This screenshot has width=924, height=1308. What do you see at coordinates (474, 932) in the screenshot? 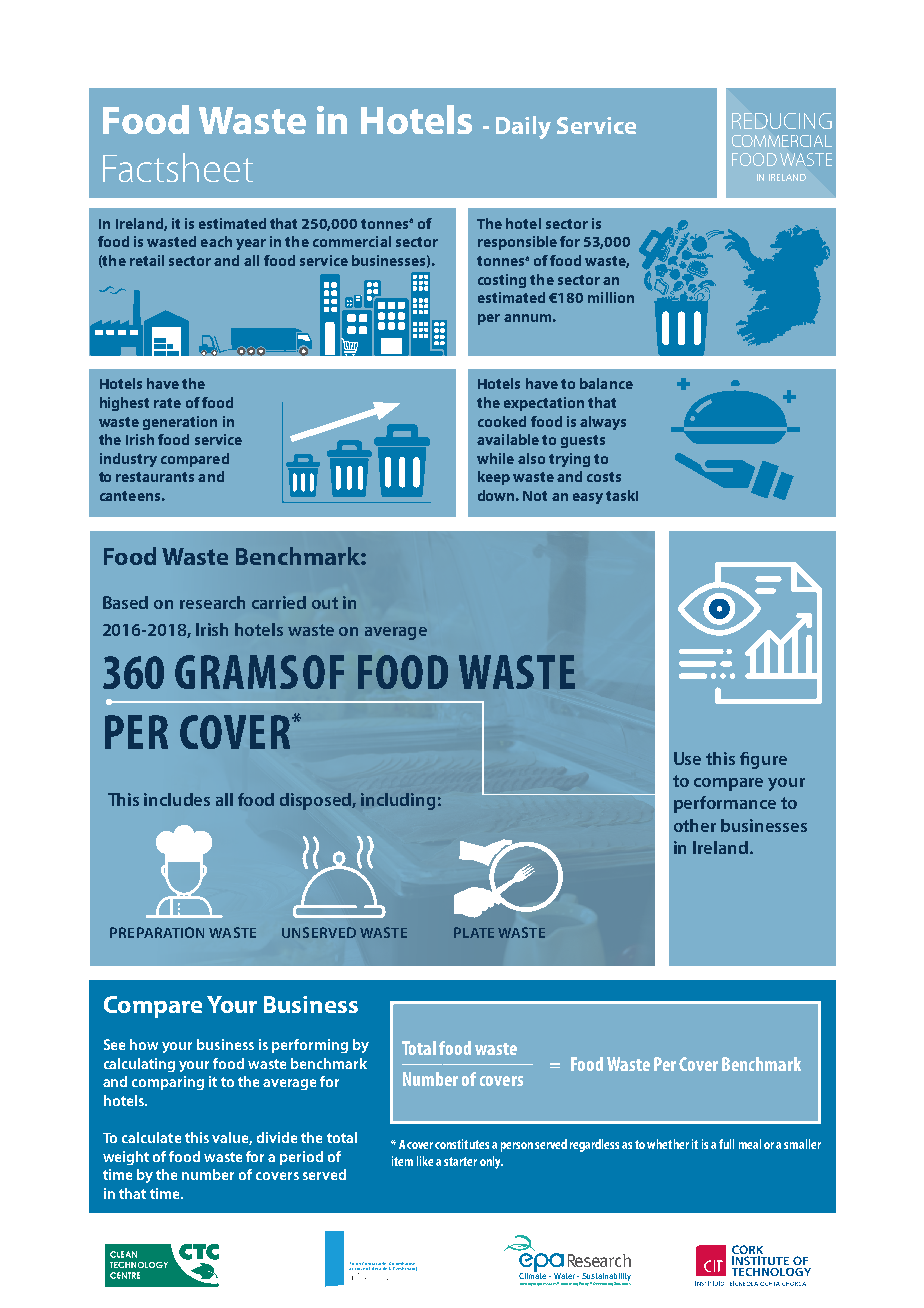
I see `PLATE` at bounding box center [474, 932].
